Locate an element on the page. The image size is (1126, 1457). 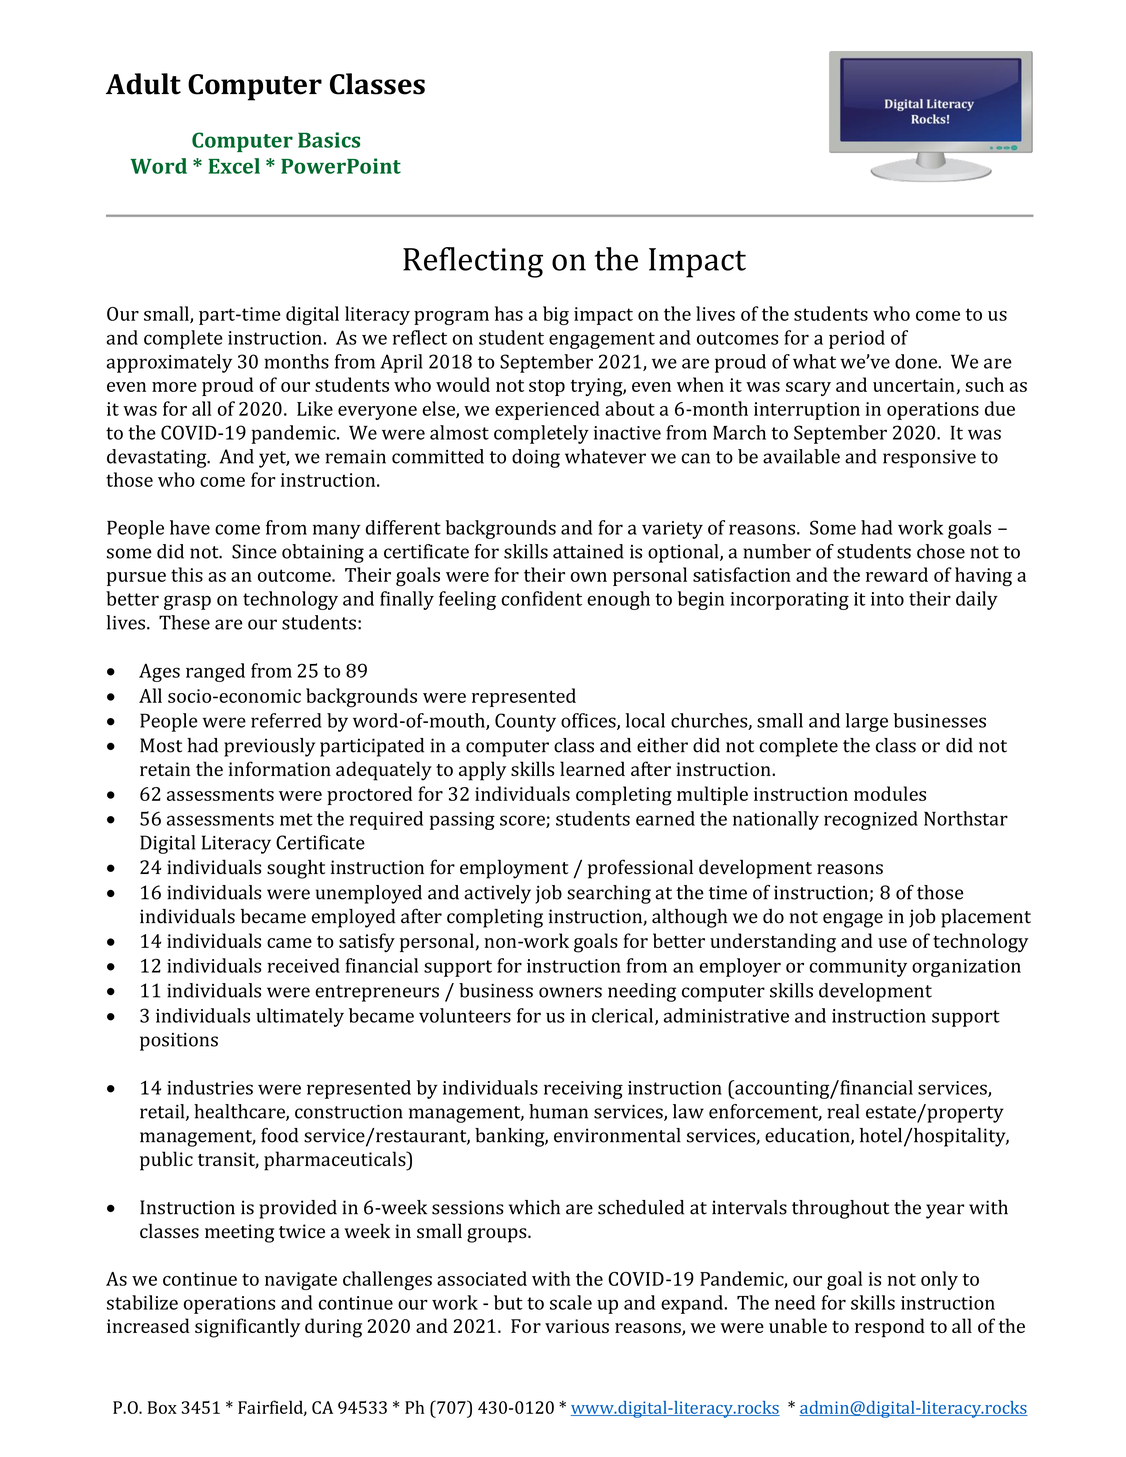
received is located at coordinates (303, 965).
